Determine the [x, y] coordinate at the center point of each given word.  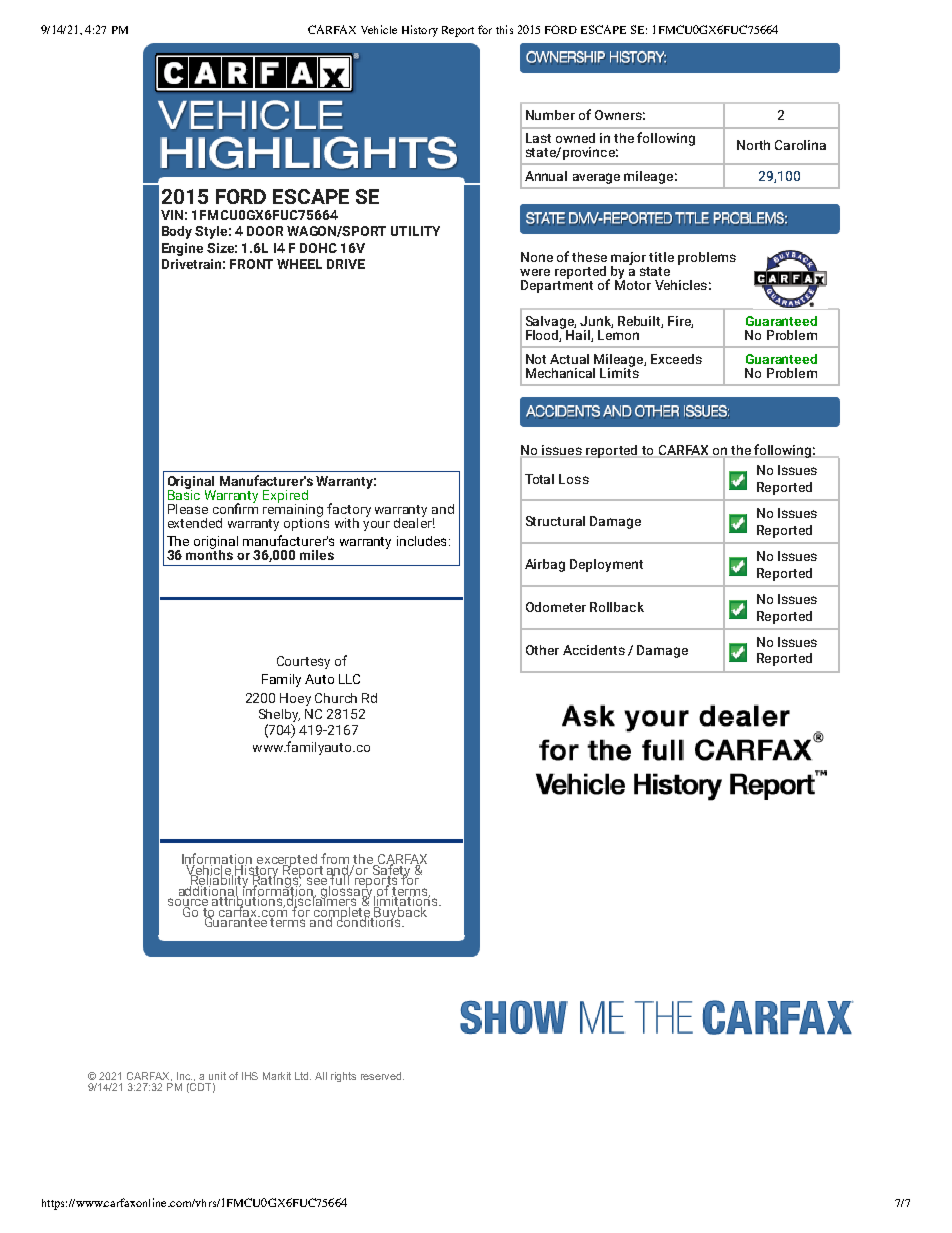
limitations [407, 901]
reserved [381, 1076]
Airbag [545, 565]
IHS [250, 1076]
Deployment [606, 565]
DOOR [265, 231]
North [753, 145]
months [209, 553]
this [504, 29]
